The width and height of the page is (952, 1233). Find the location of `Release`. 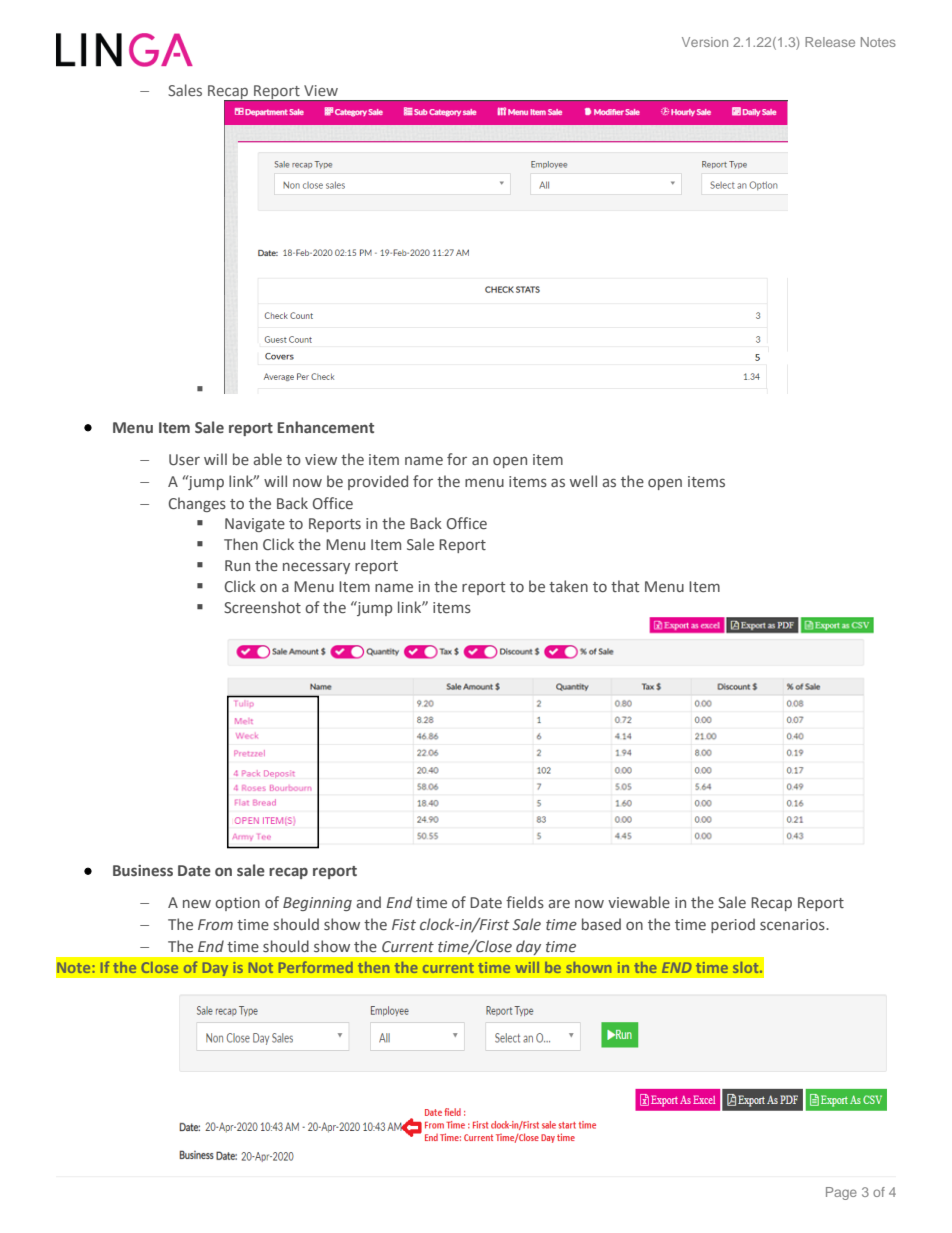

Release is located at coordinates (830, 42).
